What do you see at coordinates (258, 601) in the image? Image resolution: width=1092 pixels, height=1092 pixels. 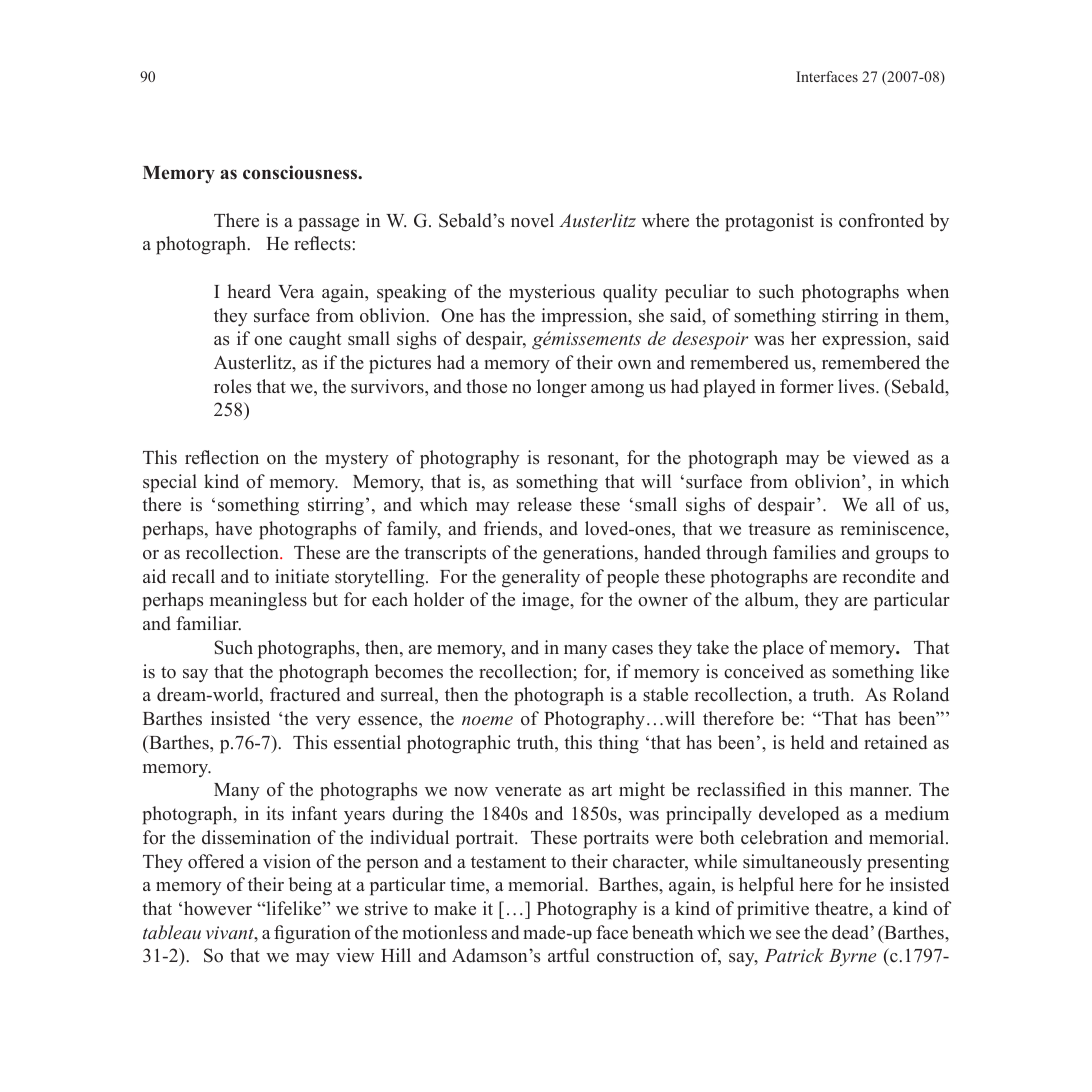 I see `meaningless` at bounding box center [258, 601].
